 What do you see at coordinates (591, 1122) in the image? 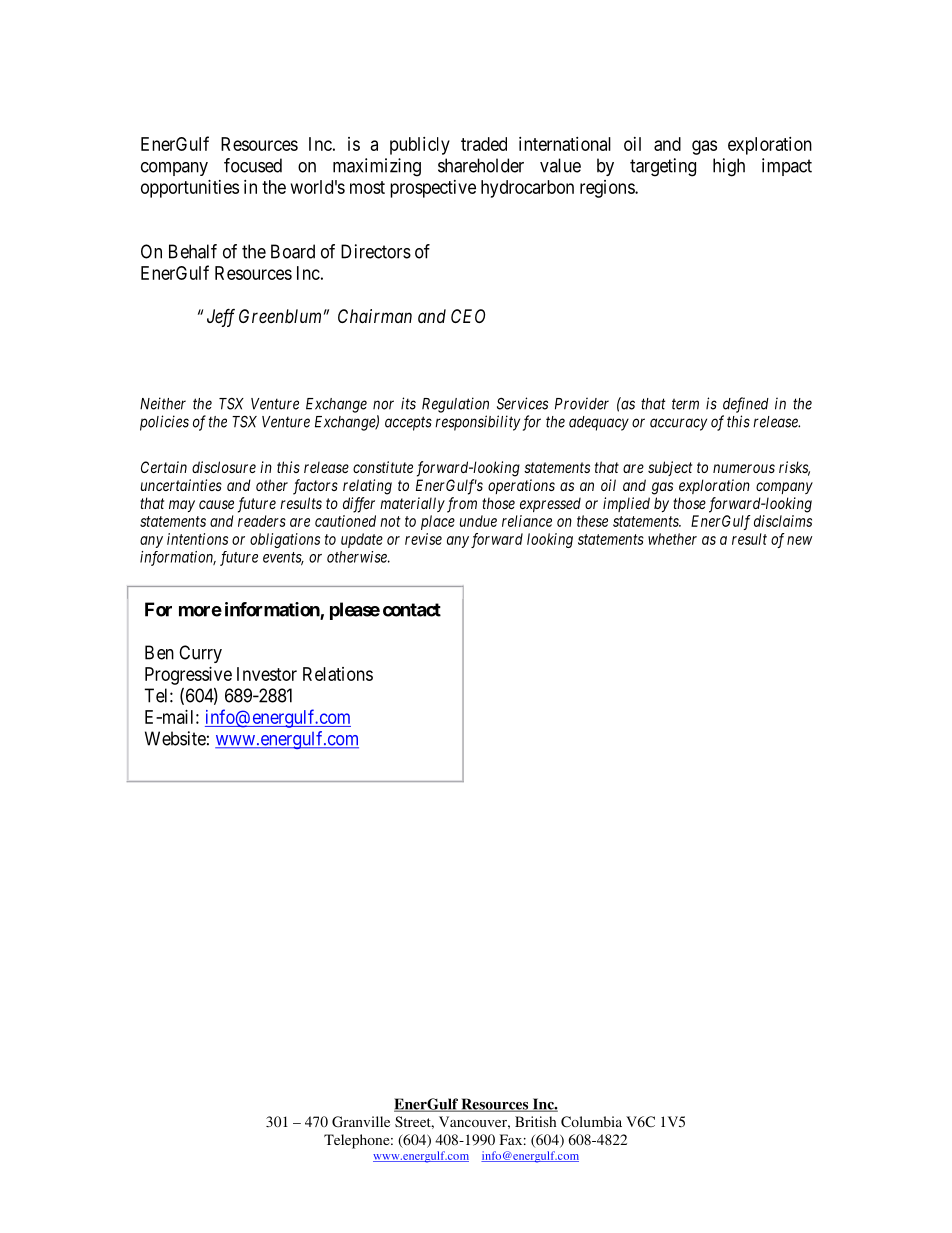
I see `Columbia` at bounding box center [591, 1122].
